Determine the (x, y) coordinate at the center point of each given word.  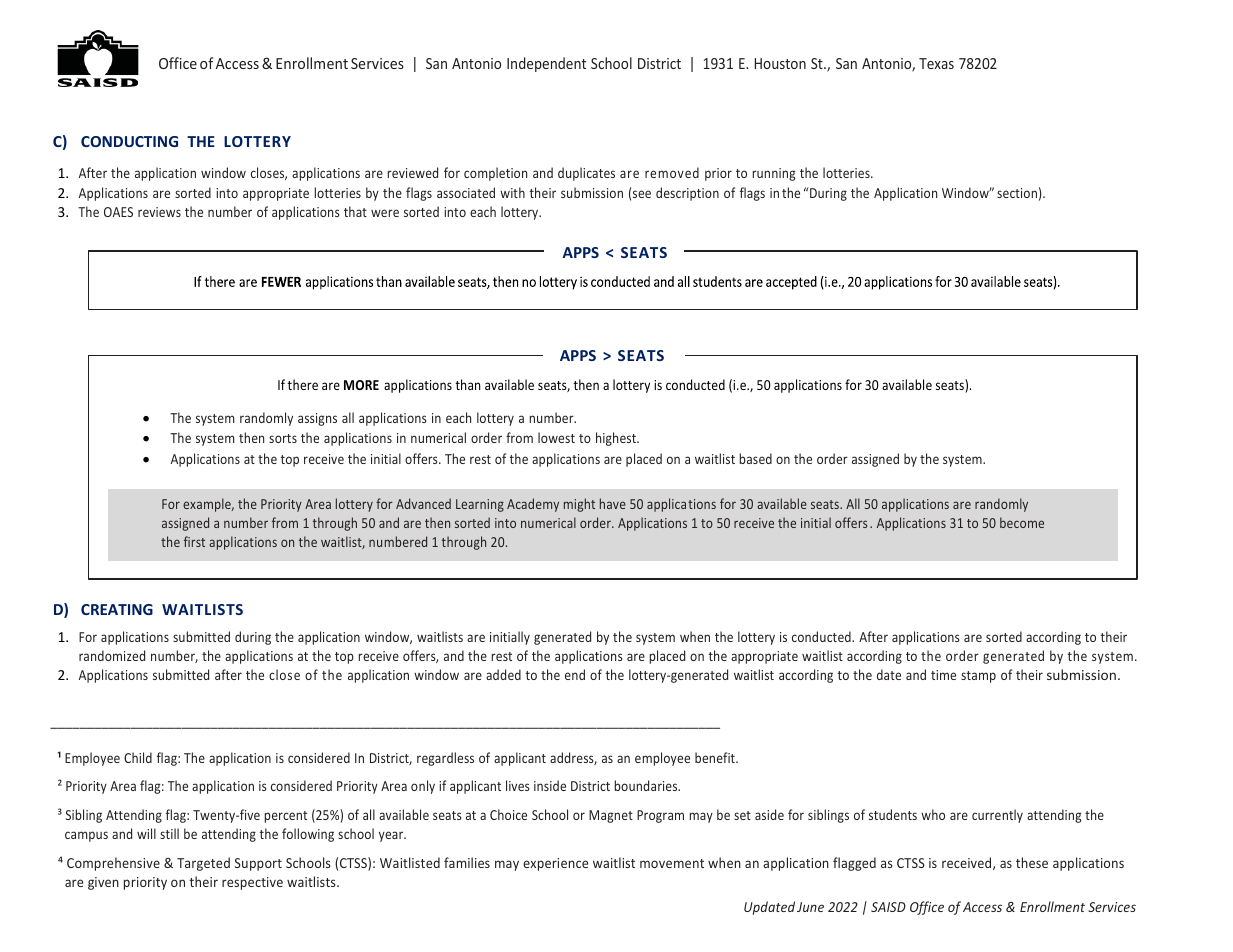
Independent (546, 64)
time (943, 675)
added (503, 674)
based (755, 458)
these (1032, 862)
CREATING (117, 609)
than (468, 384)
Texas (936, 63)
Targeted (203, 864)
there (302, 384)
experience (555, 864)
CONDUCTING (129, 141)
